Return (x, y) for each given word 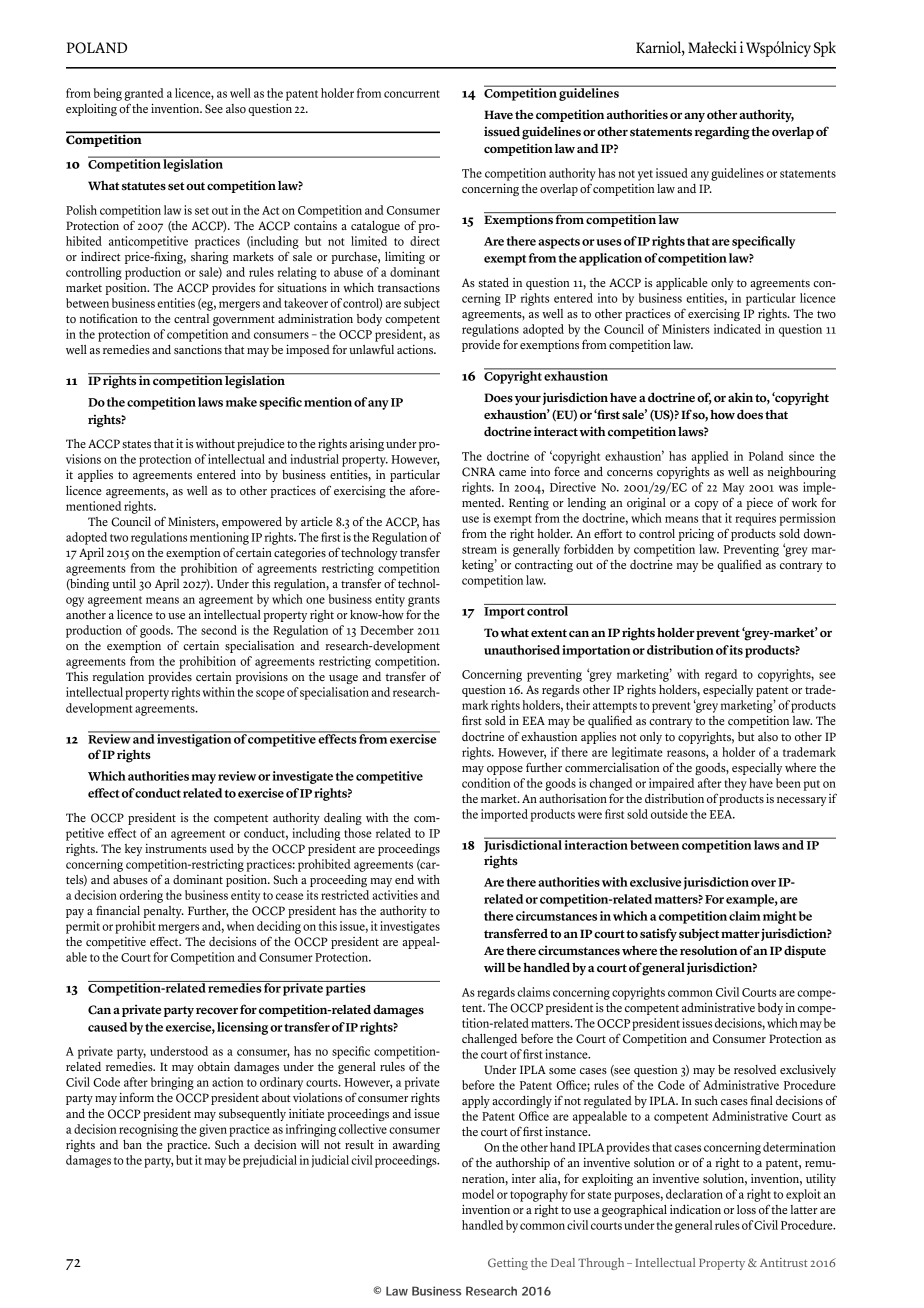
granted (144, 94)
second (219, 630)
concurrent (412, 94)
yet (645, 175)
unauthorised (522, 650)
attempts (615, 707)
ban (132, 1144)
